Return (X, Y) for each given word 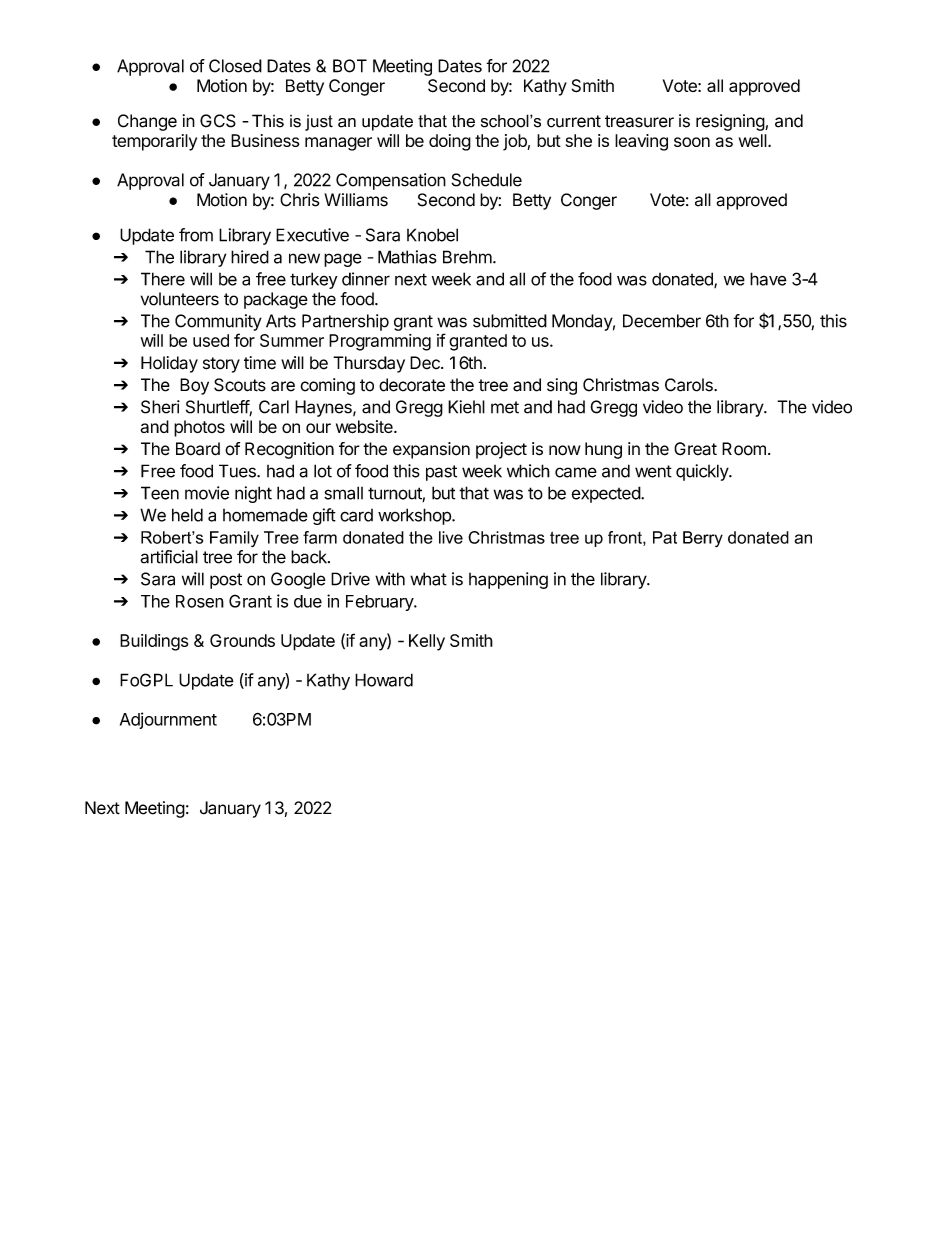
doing (450, 142)
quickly (703, 472)
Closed (235, 66)
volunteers (180, 299)
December (662, 321)
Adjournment (168, 720)
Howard (384, 680)
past (441, 473)
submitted (510, 321)
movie (207, 493)
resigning (731, 122)
